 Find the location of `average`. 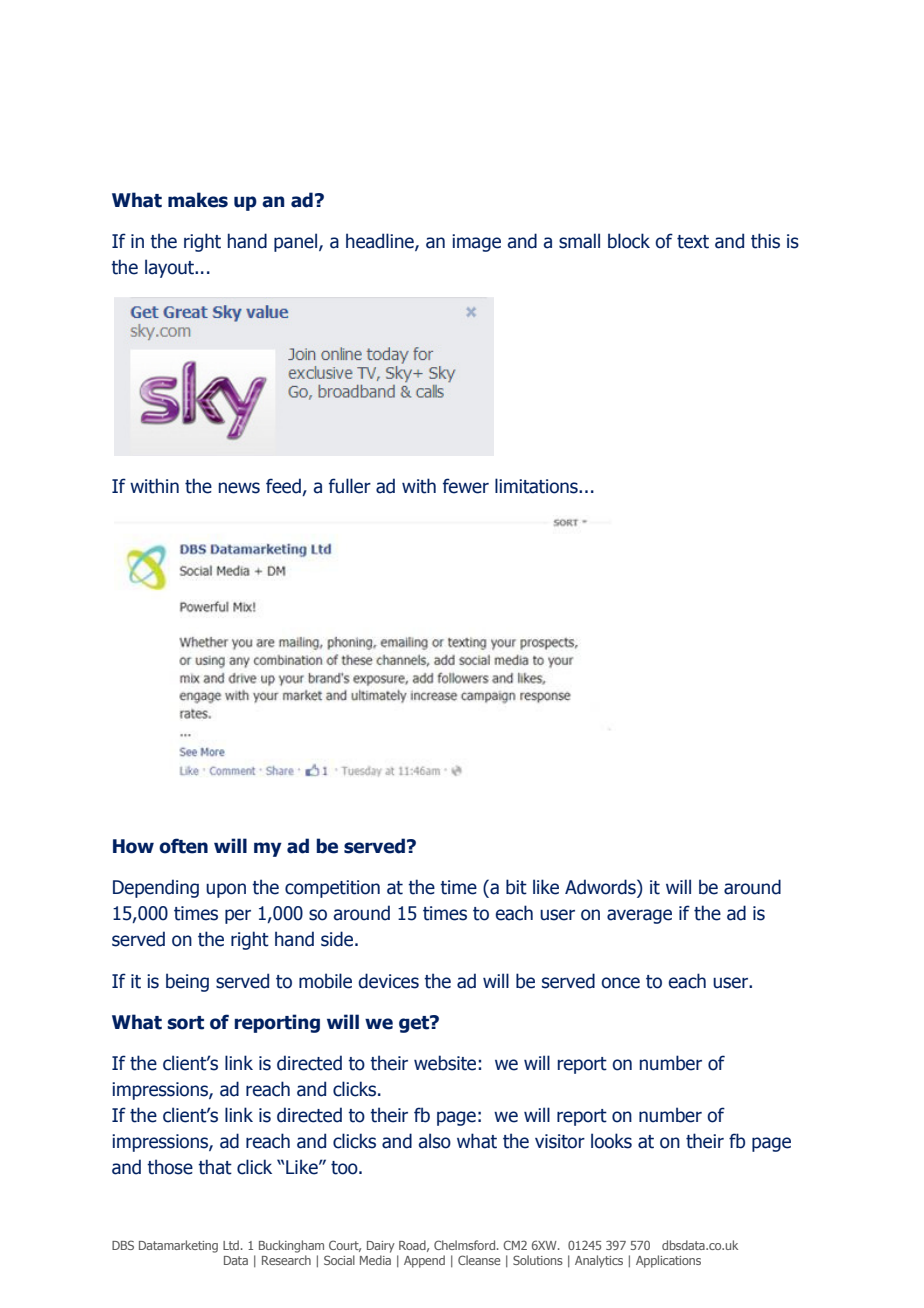

average is located at coordinates (639, 916).
